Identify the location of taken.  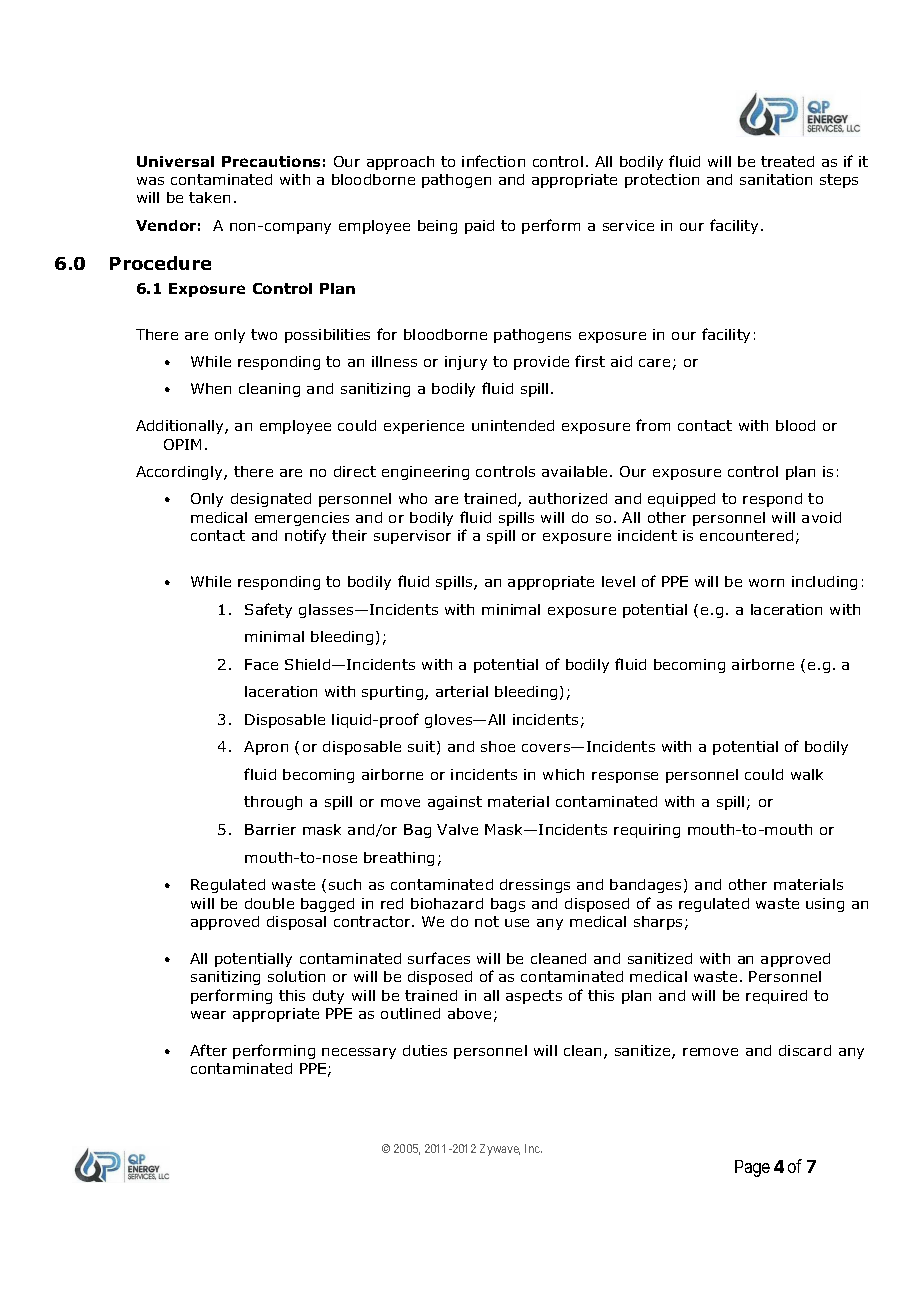
(209, 197).
